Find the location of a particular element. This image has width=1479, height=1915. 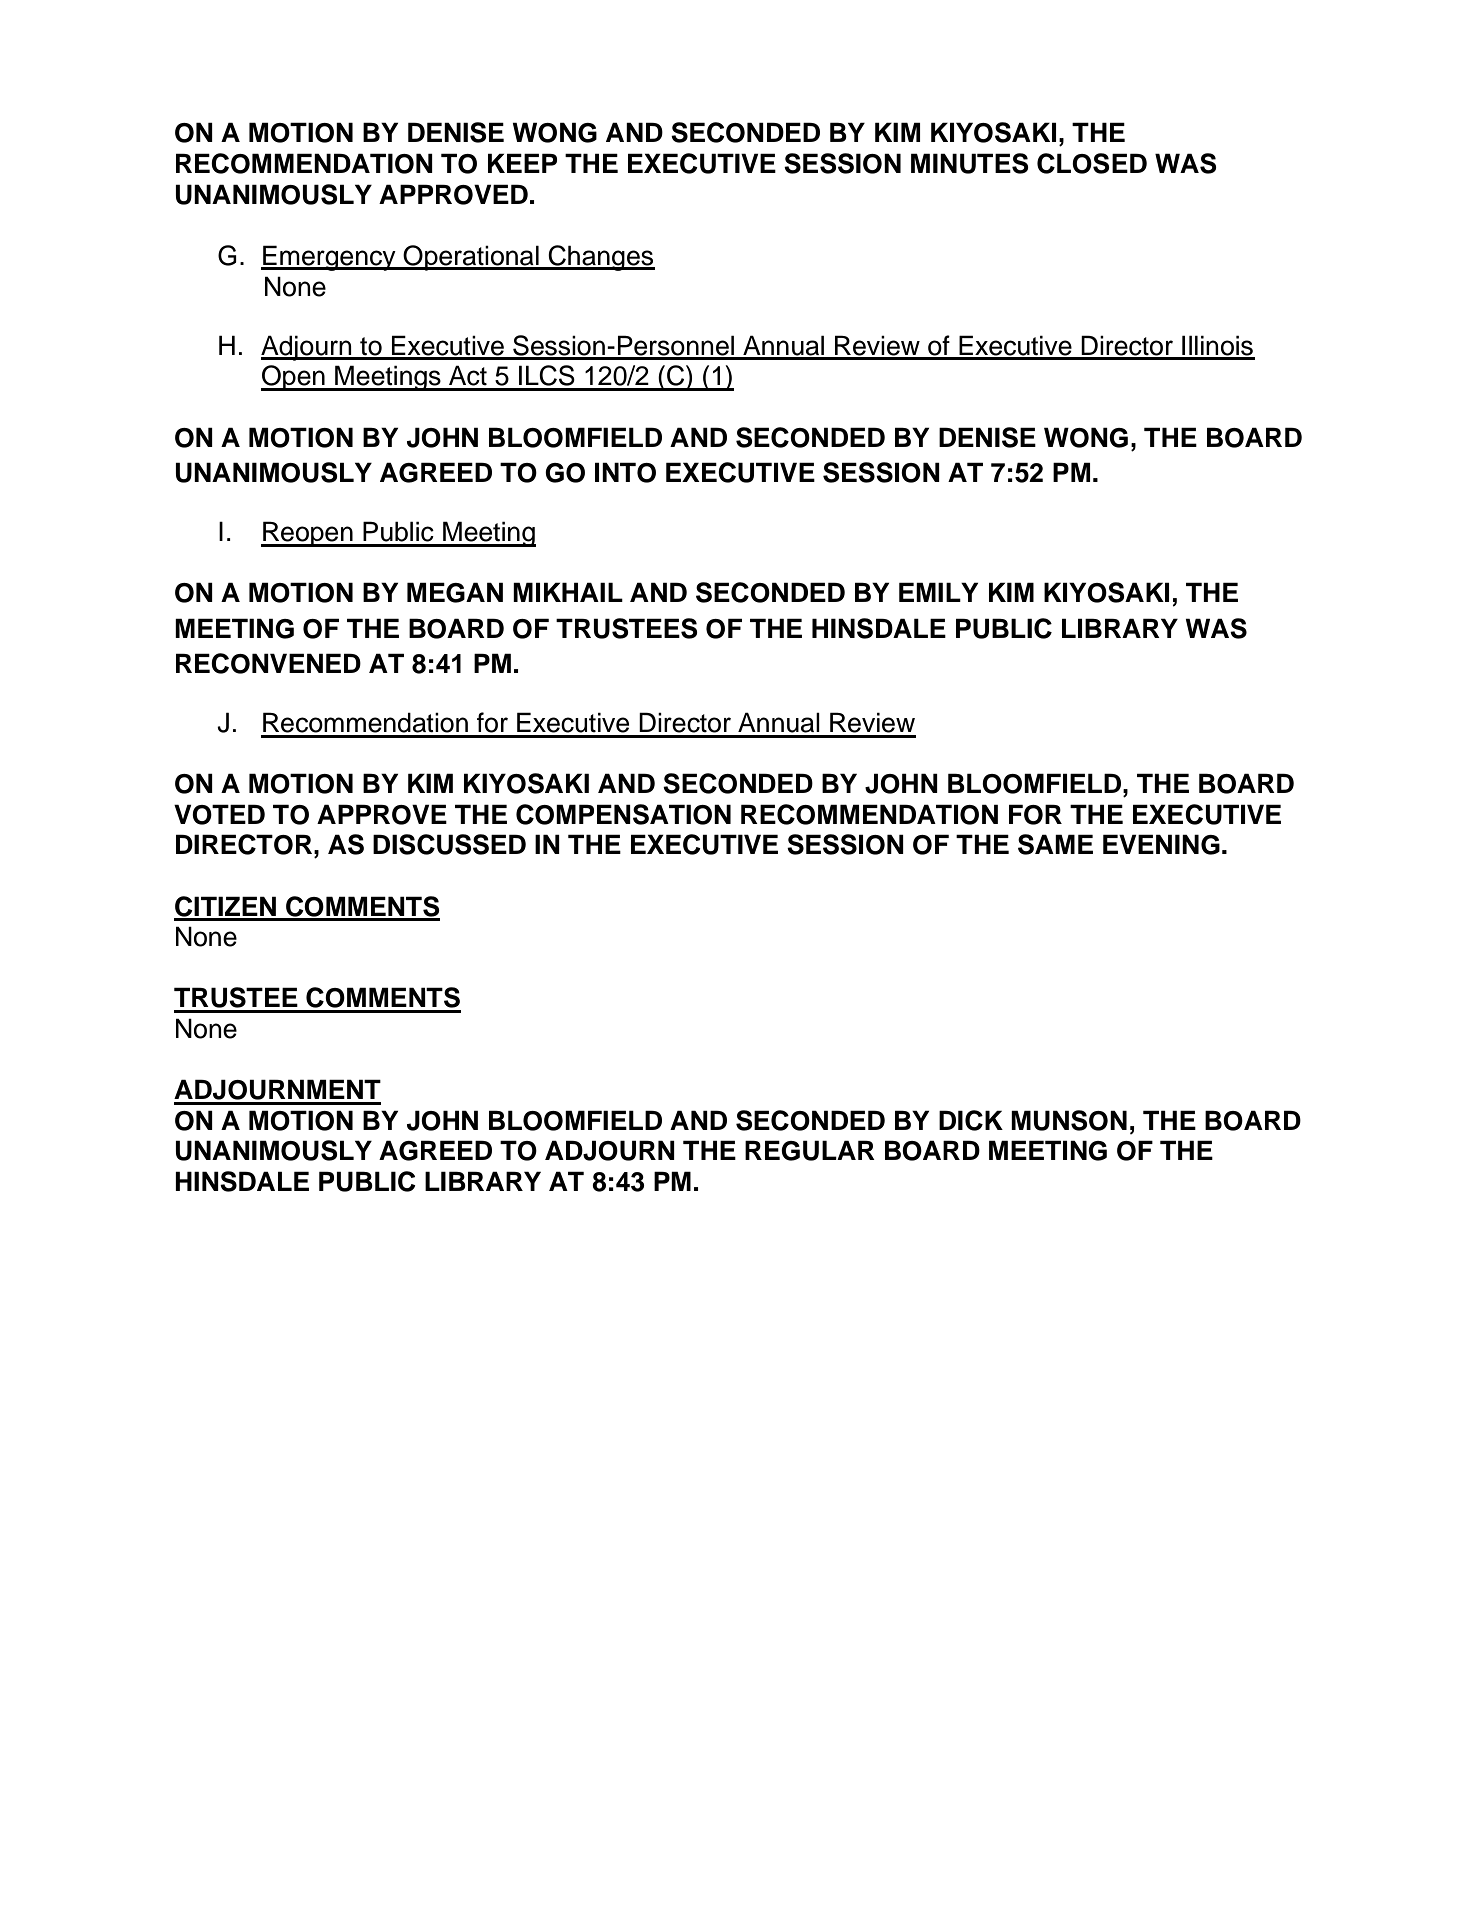

COMPENSATION is located at coordinates (623, 814).
